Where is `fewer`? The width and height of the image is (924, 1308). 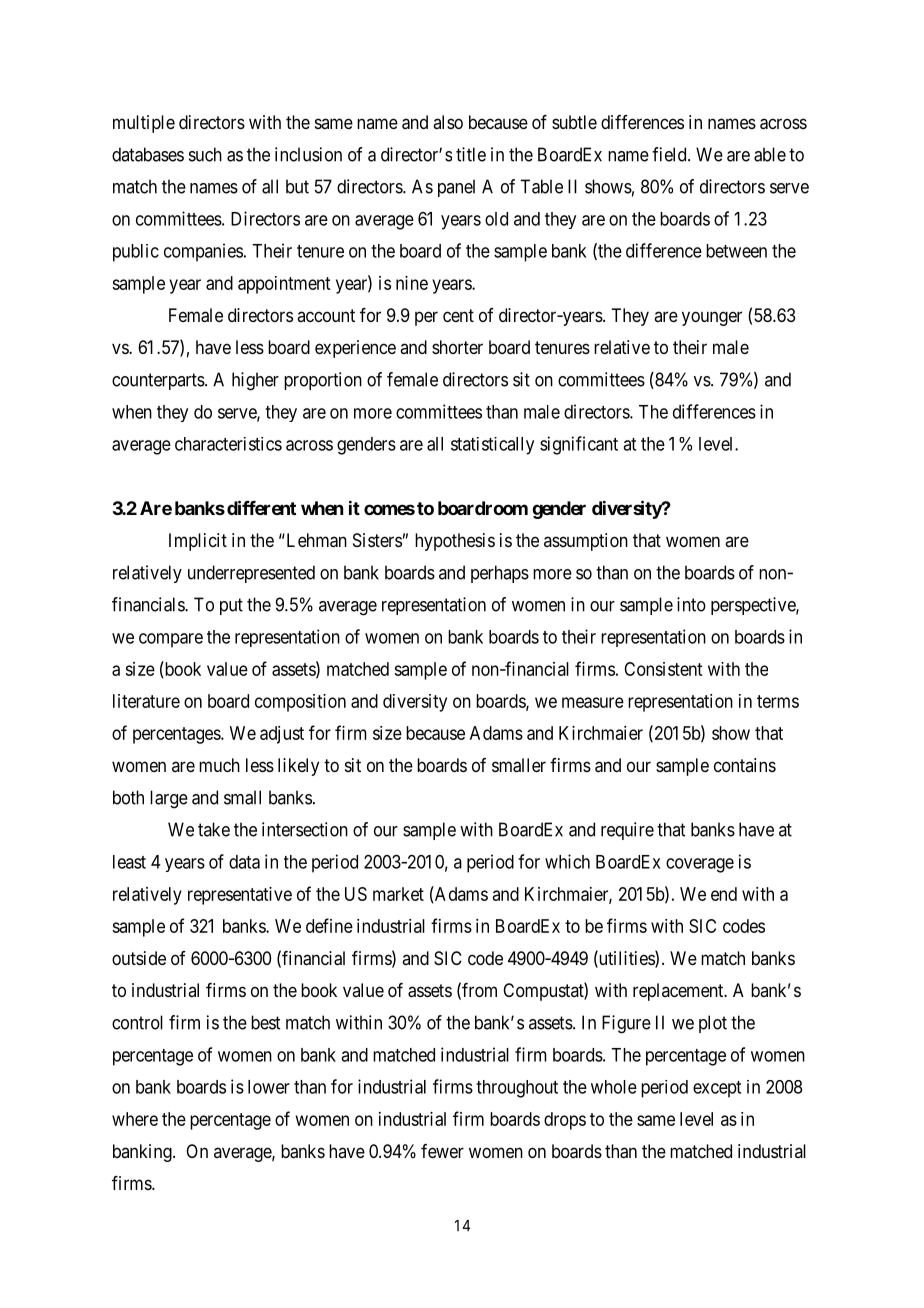
fewer is located at coordinates (442, 1151).
